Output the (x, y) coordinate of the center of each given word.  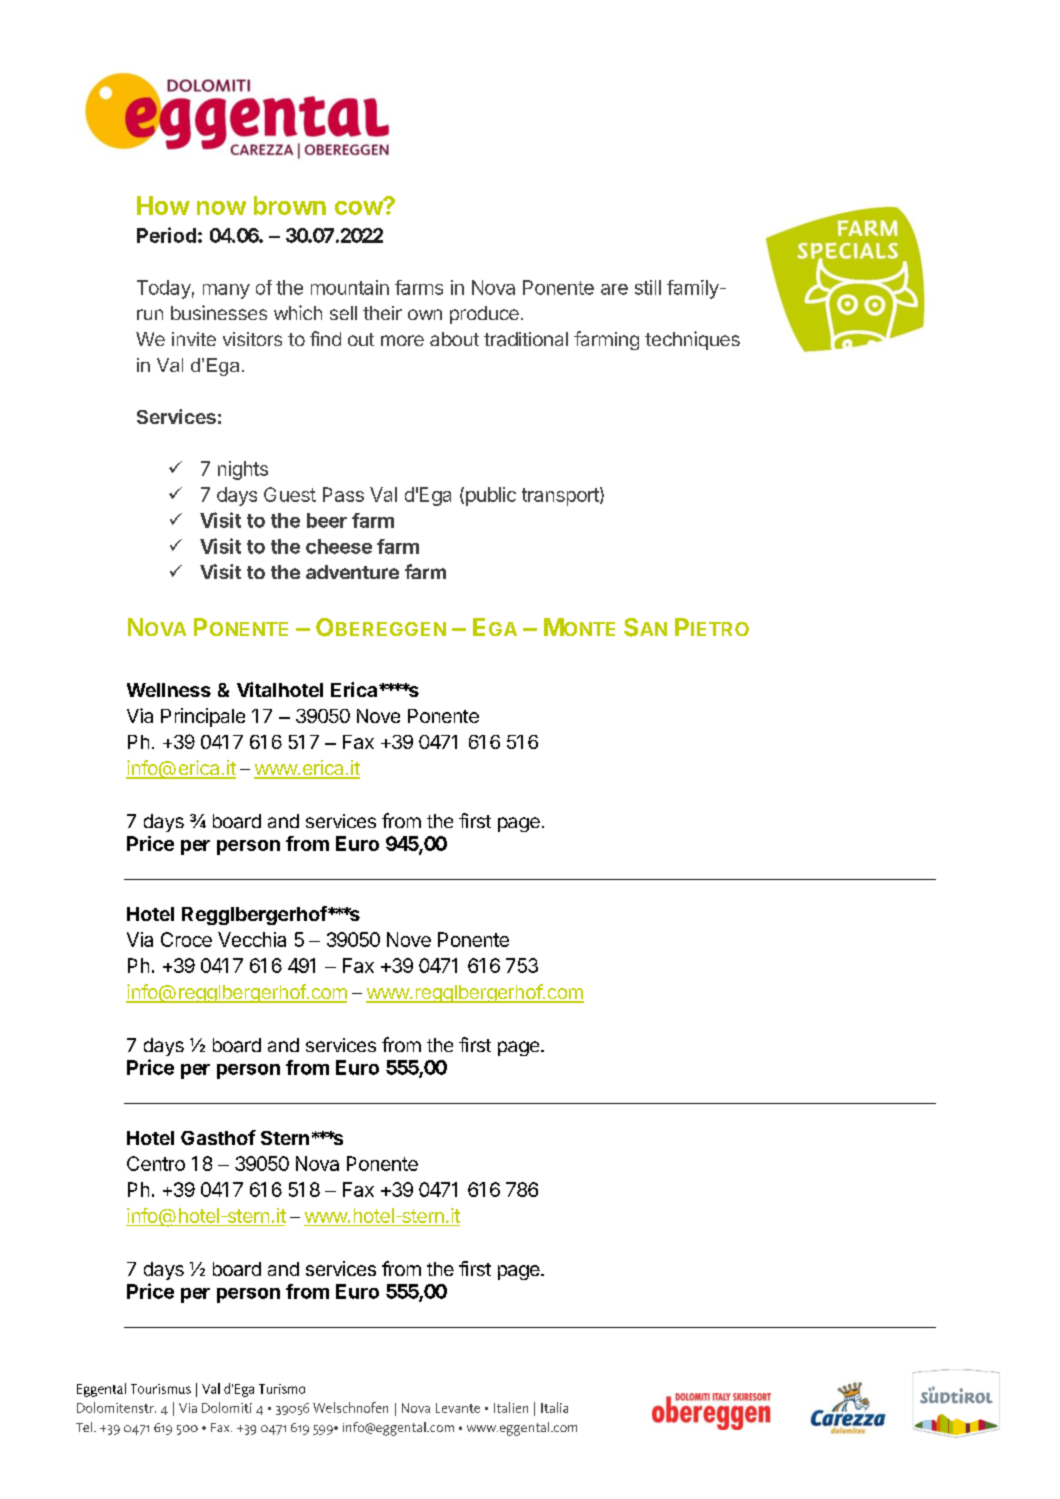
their (382, 313)
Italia (554, 1407)
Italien (511, 1407)
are (614, 289)
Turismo (282, 1389)
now (221, 208)
